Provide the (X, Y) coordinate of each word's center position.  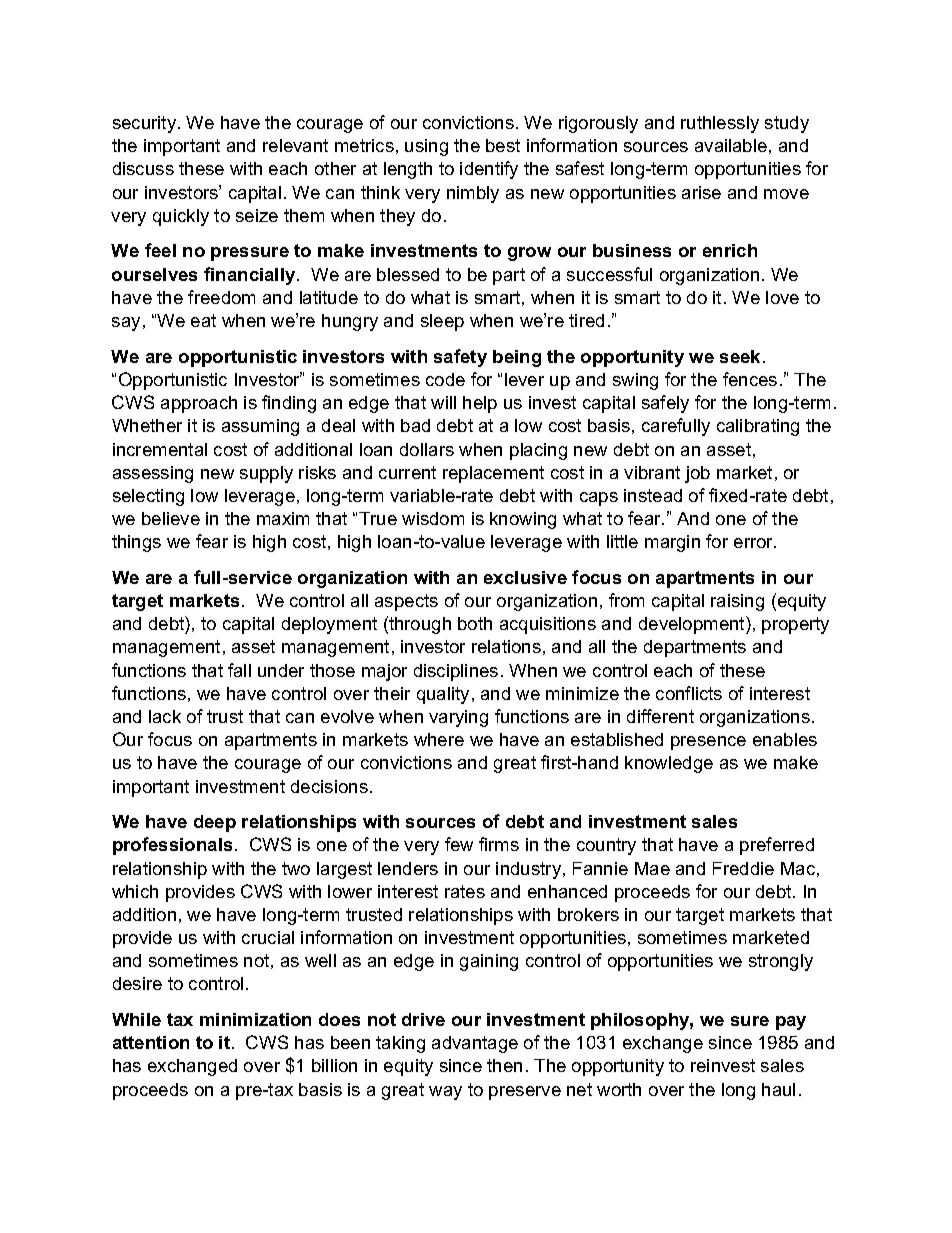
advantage (475, 1044)
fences (750, 379)
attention (151, 1042)
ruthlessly (720, 124)
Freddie (743, 868)
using (426, 147)
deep (215, 823)
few (459, 844)
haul (778, 1089)
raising (737, 602)
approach (199, 404)
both (475, 623)
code (445, 379)
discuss (143, 168)
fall (239, 670)
